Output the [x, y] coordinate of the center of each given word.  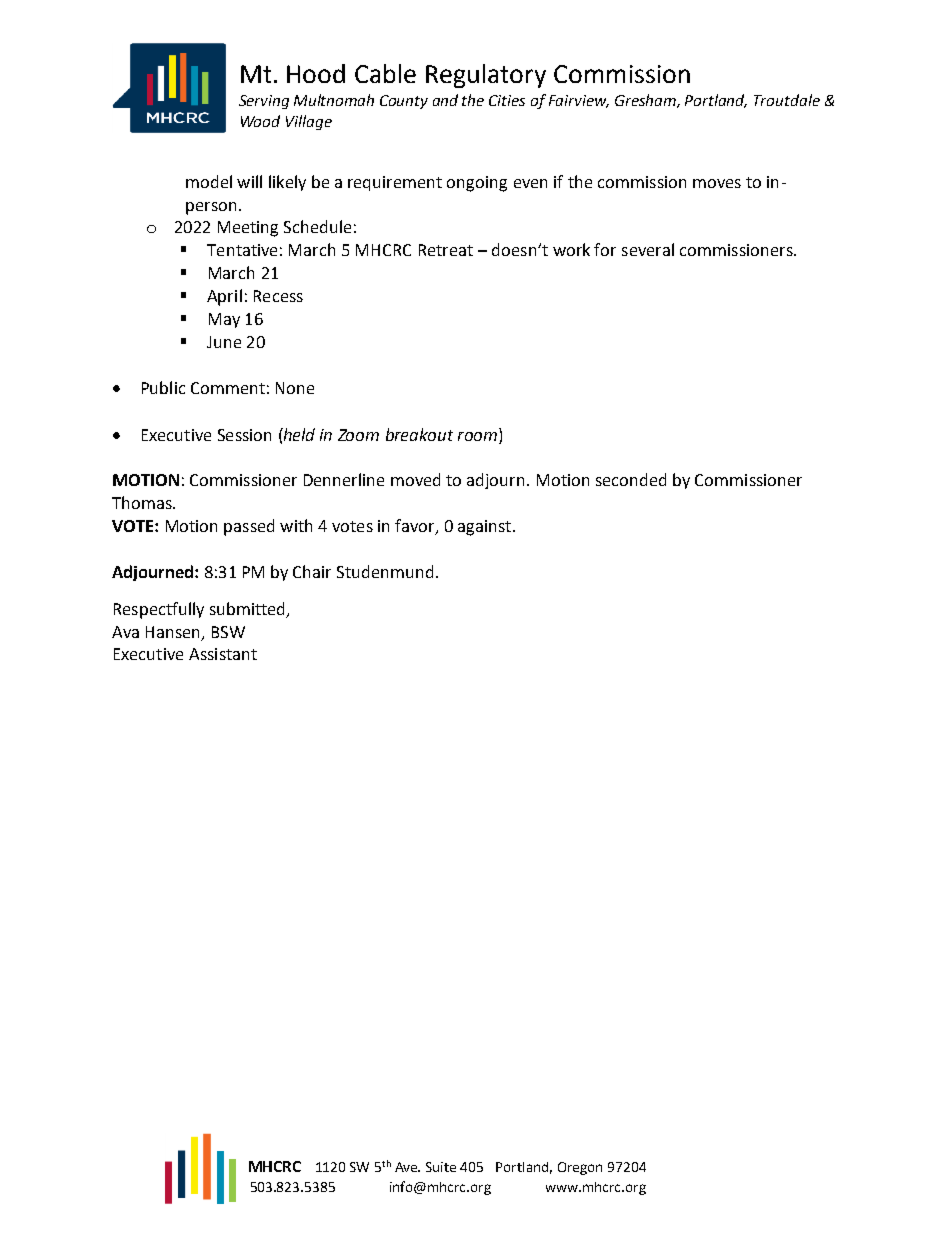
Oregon [580, 1168]
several [648, 249]
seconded [631, 479]
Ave [407, 1167]
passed [249, 527]
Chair [312, 571]
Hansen [172, 632]
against [486, 528]
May [224, 320]
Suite [441, 1167]
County [404, 102]
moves [717, 183]
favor [416, 527]
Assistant [223, 654]
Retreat [446, 250]
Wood [260, 121]
